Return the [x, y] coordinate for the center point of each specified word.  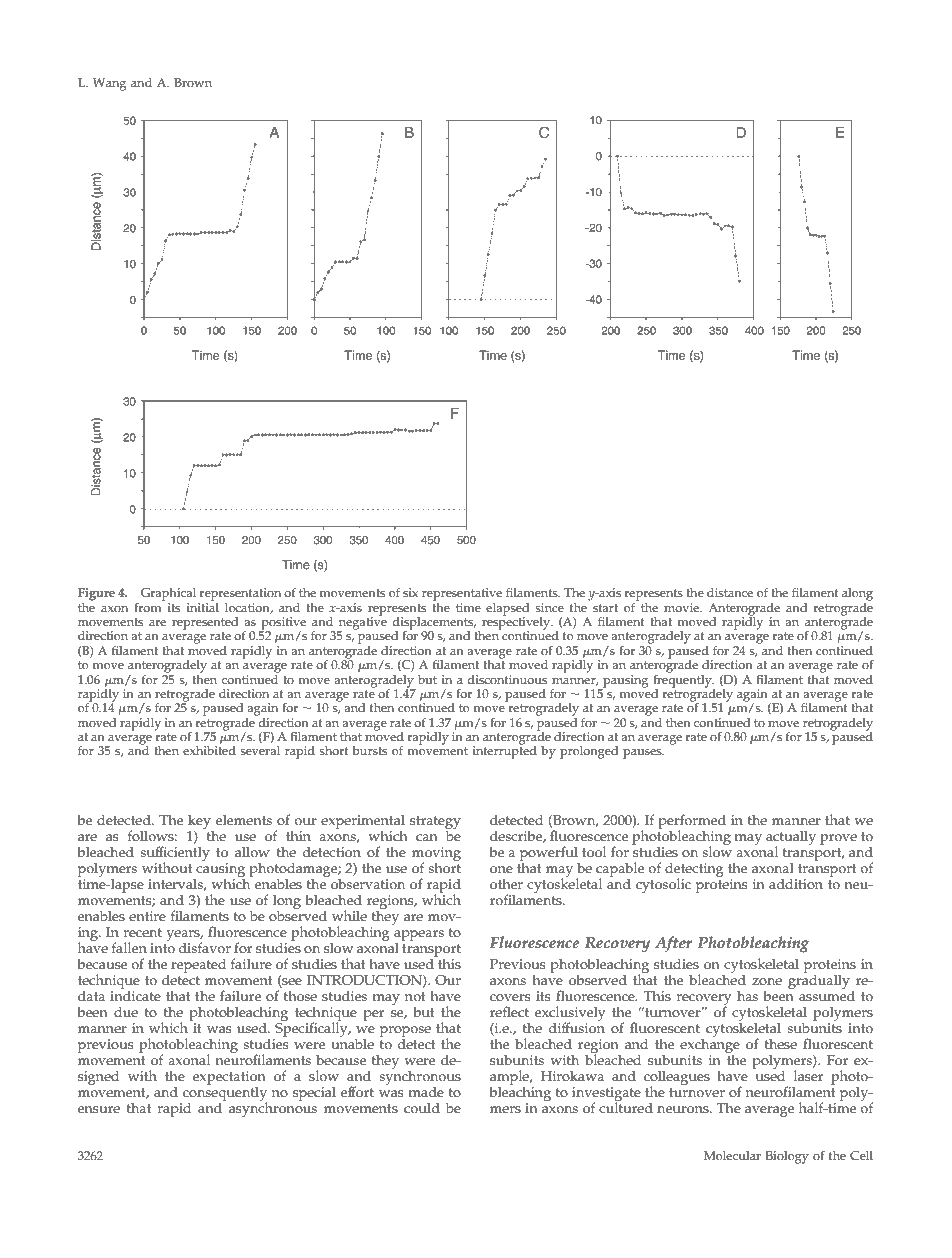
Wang [109, 84]
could [422, 1108]
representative [462, 594]
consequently [225, 1093]
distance [730, 593]
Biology [787, 1157]
